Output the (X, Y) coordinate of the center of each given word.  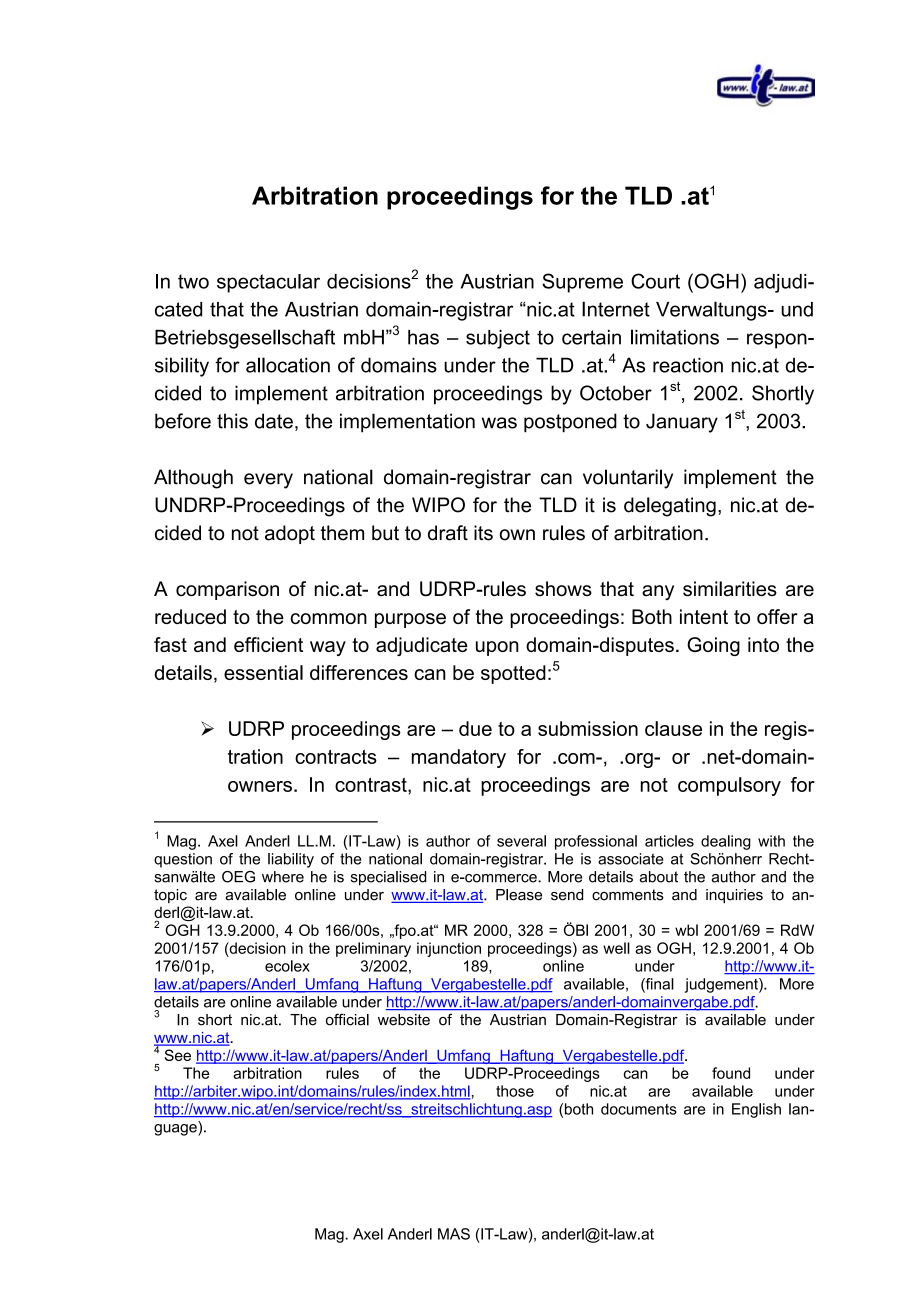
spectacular (268, 283)
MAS (454, 1234)
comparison (227, 590)
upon (497, 648)
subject (498, 339)
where (283, 877)
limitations (675, 337)
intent (704, 616)
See (177, 1055)
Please (519, 895)
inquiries (734, 896)
